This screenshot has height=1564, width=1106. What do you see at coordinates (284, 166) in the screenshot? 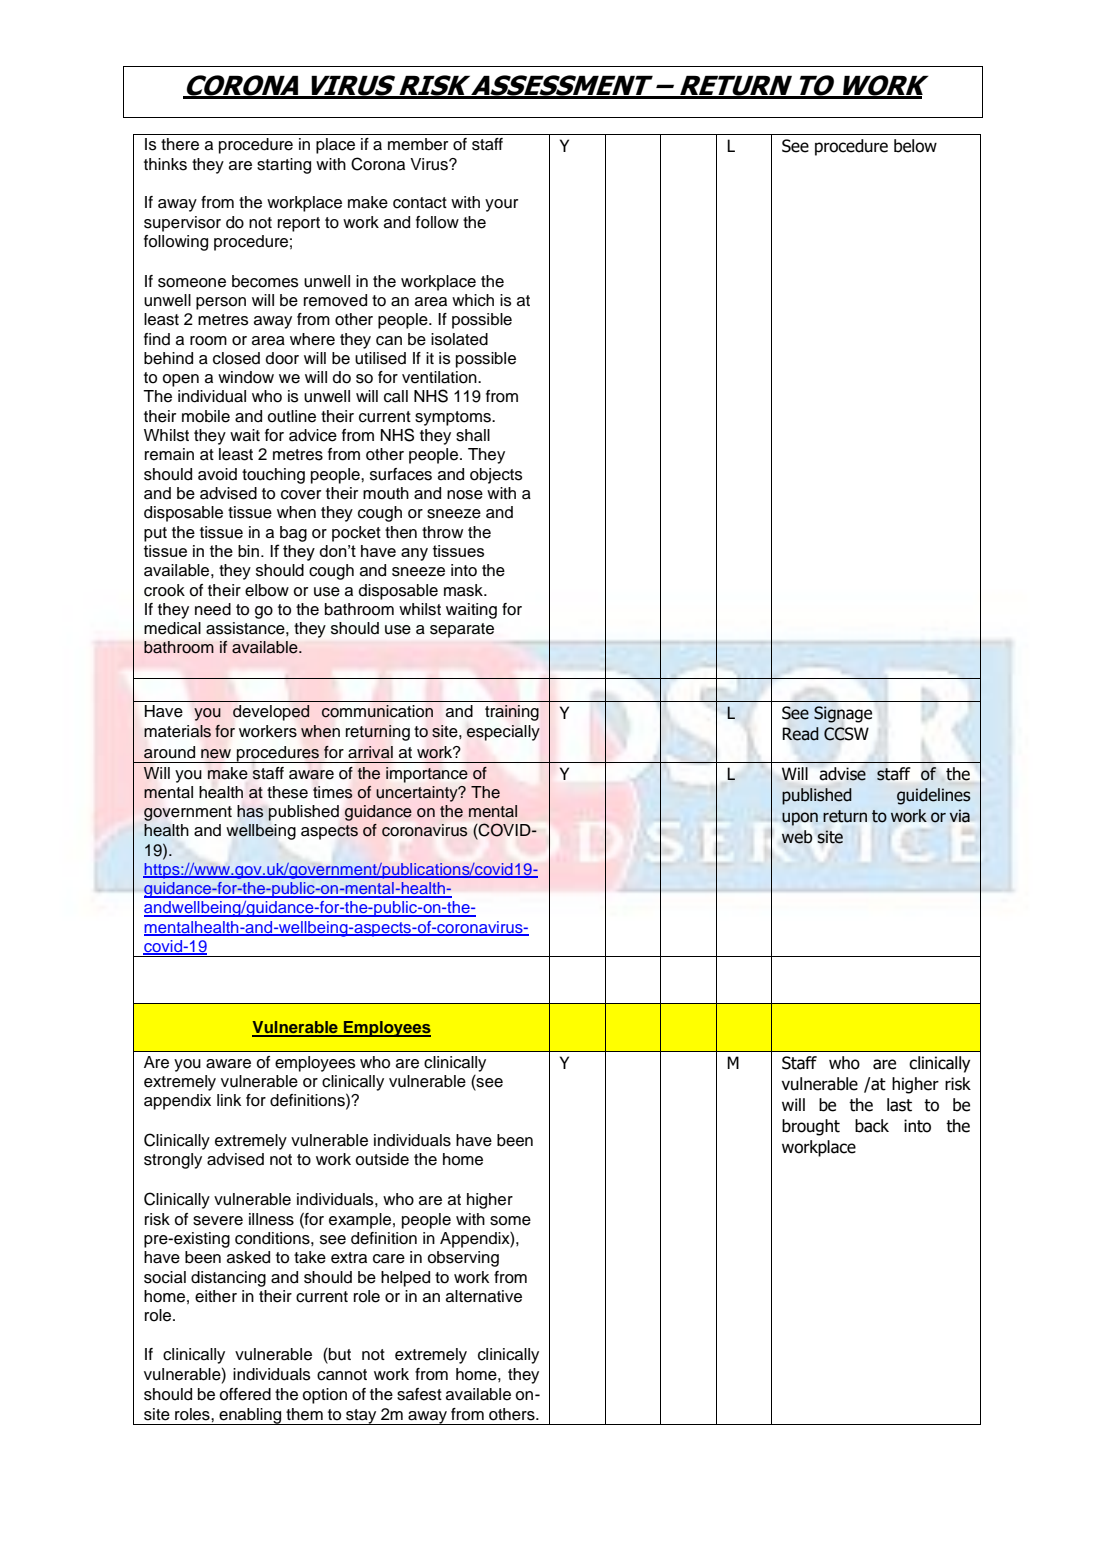
I see `starting` at bounding box center [284, 166].
